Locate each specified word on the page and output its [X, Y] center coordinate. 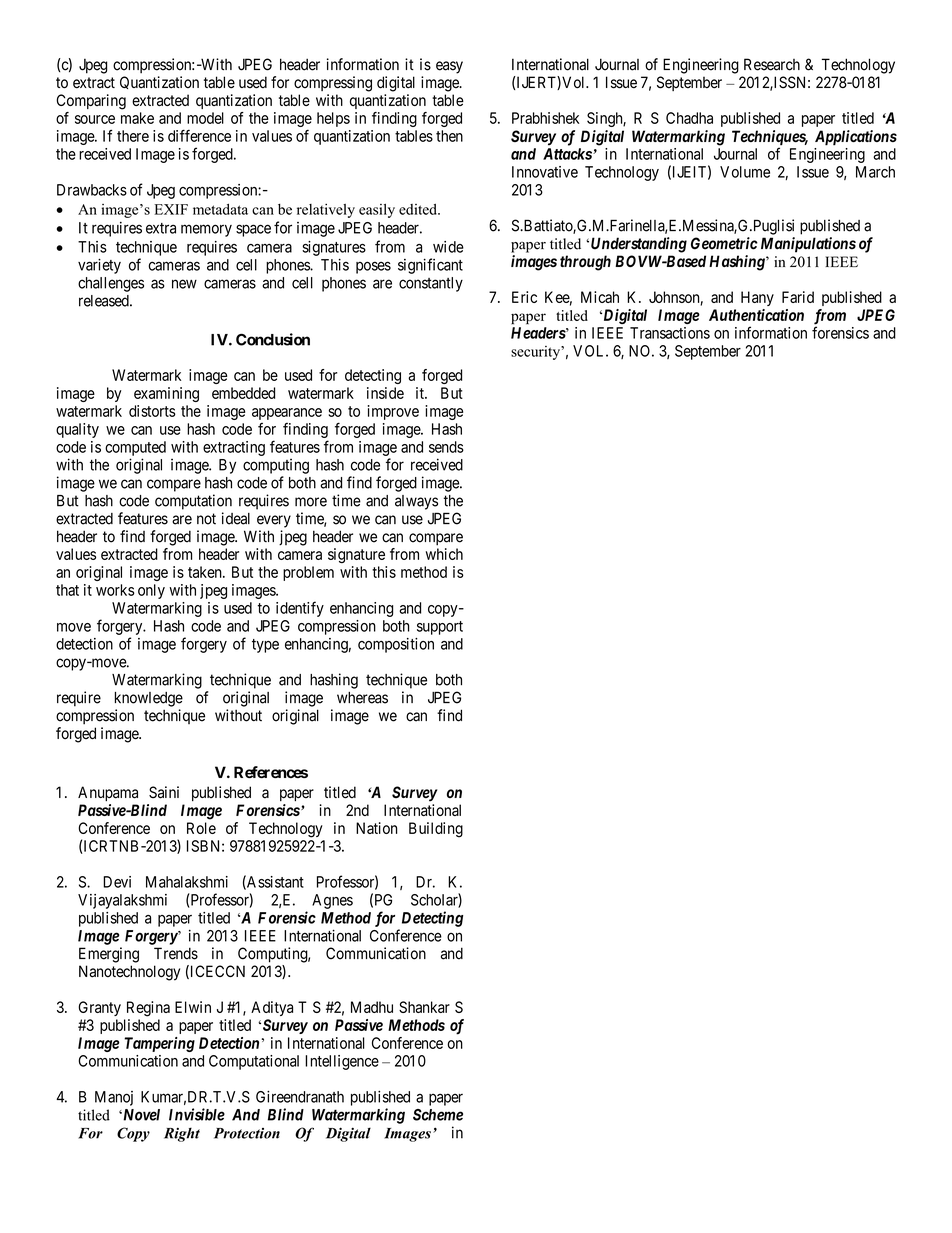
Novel [140, 1115]
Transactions [670, 333]
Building [436, 830]
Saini [164, 792]
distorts [152, 411]
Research [772, 64]
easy [449, 67]
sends [446, 447]
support [440, 628]
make [137, 118]
